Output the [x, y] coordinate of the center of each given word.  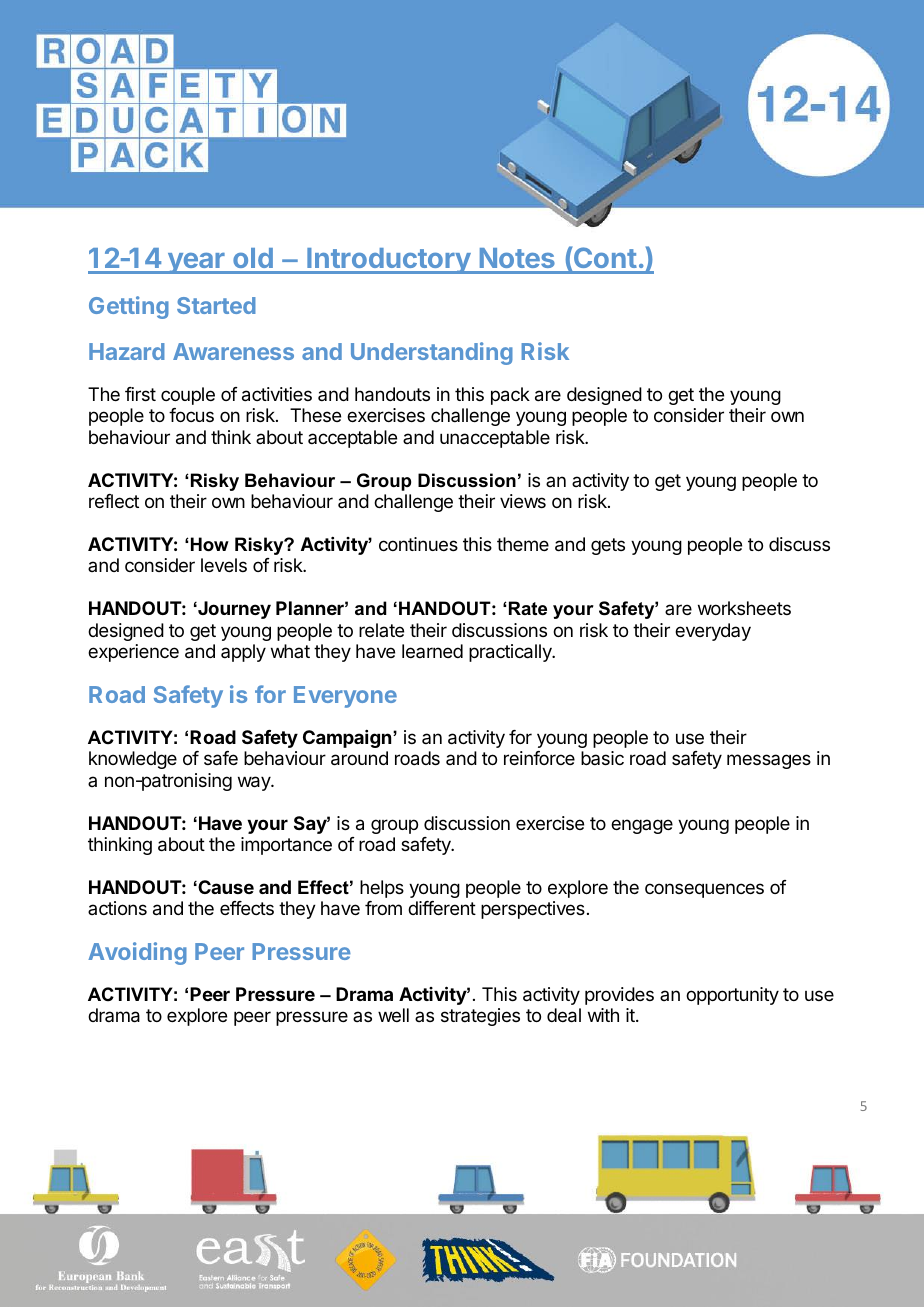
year [196, 263]
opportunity [732, 996]
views [523, 501]
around [359, 758]
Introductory [388, 261]
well [393, 1015]
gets [608, 546]
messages [769, 761]
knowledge [133, 760]
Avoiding [137, 953]
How [208, 544]
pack [510, 396]
